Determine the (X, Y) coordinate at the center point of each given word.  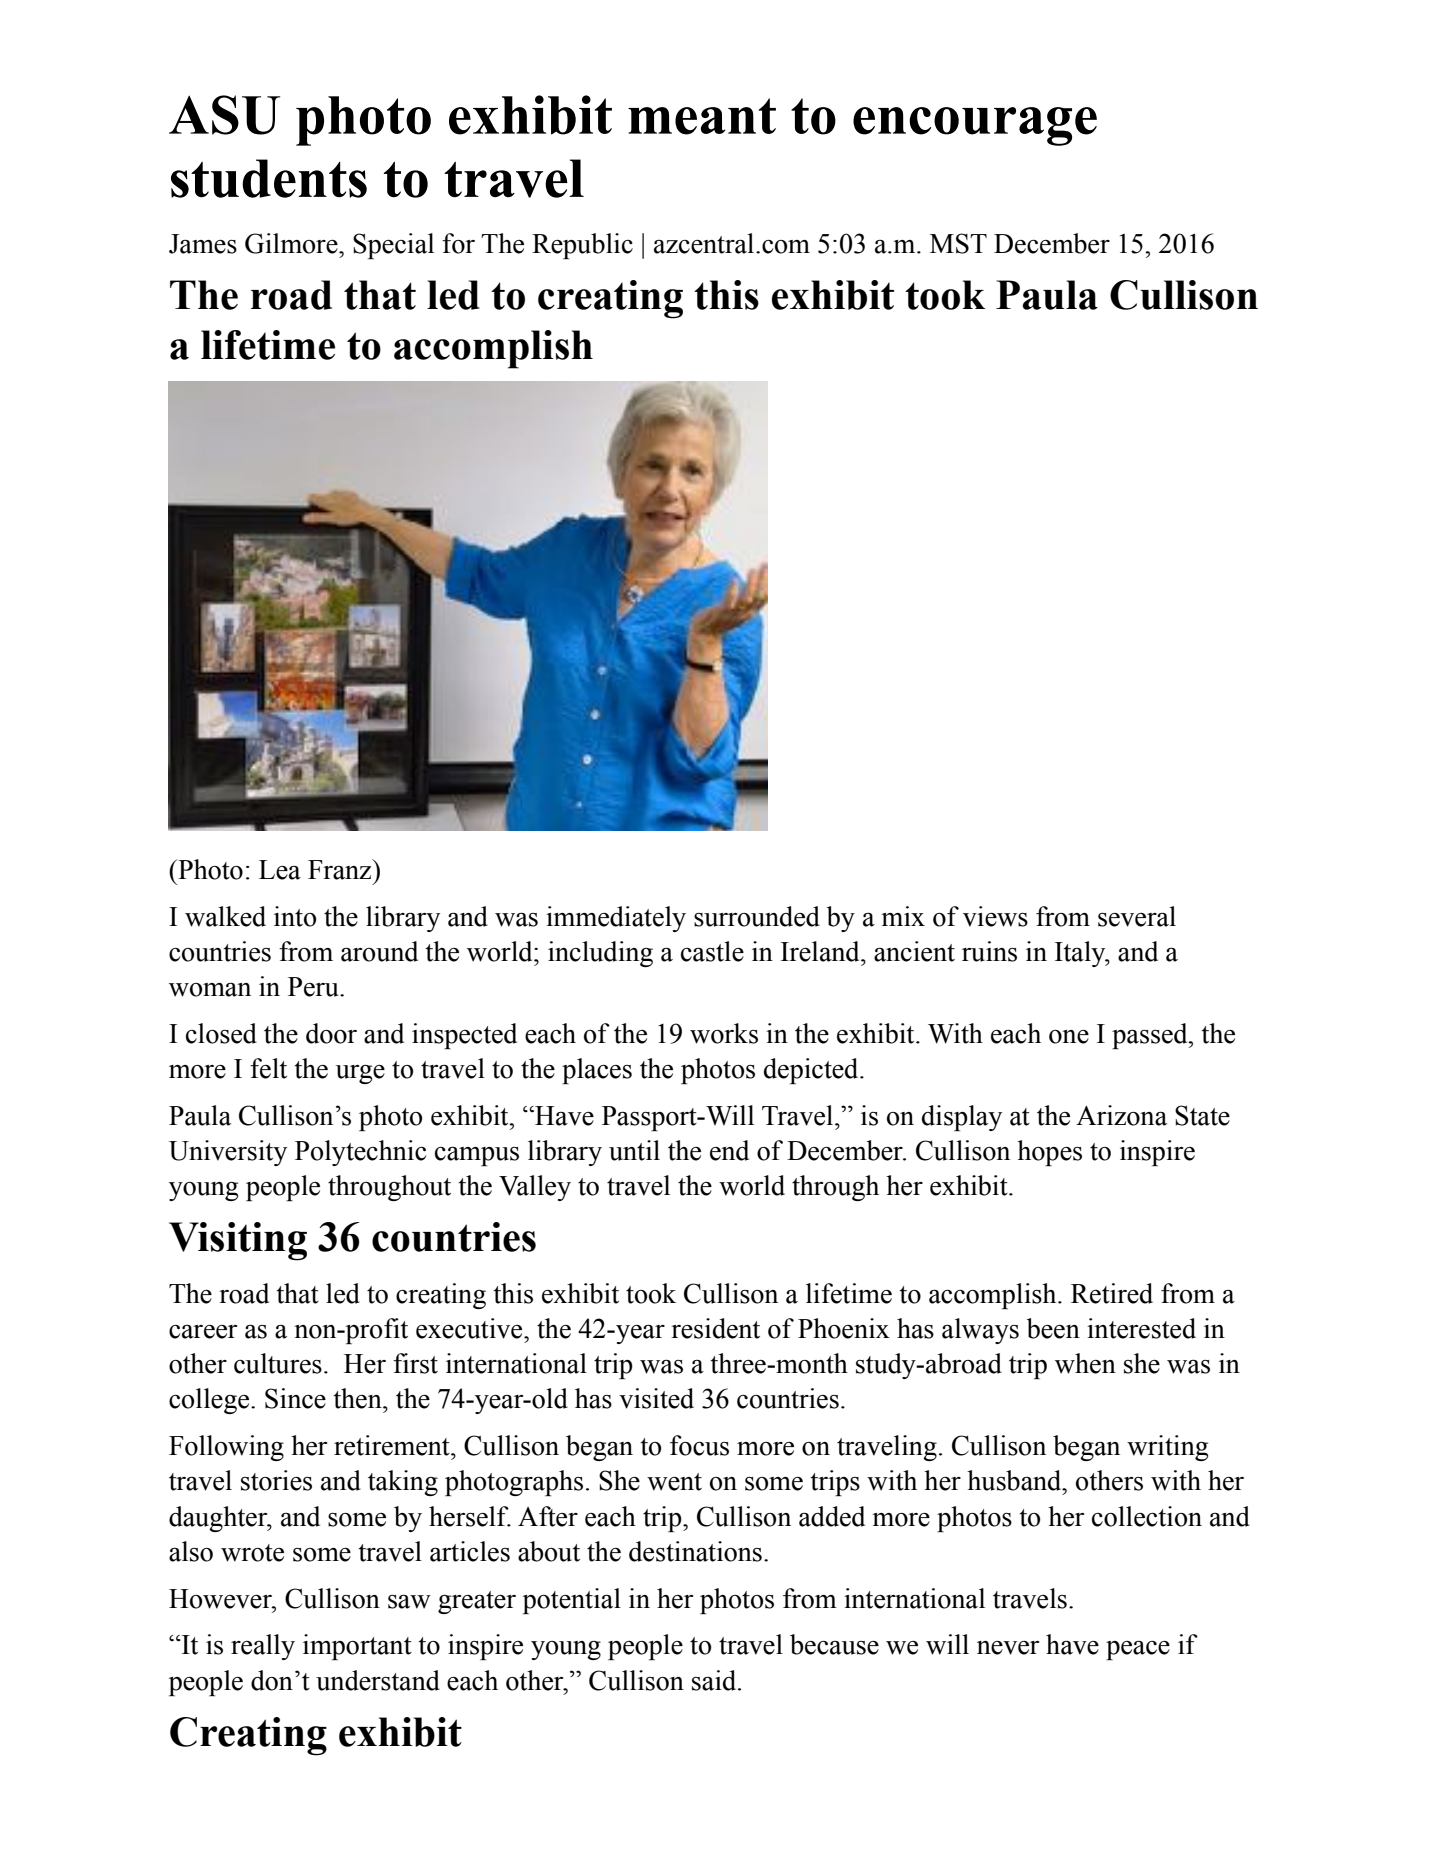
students (269, 178)
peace (1138, 1650)
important (357, 1647)
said (715, 1680)
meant (702, 116)
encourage (975, 126)
